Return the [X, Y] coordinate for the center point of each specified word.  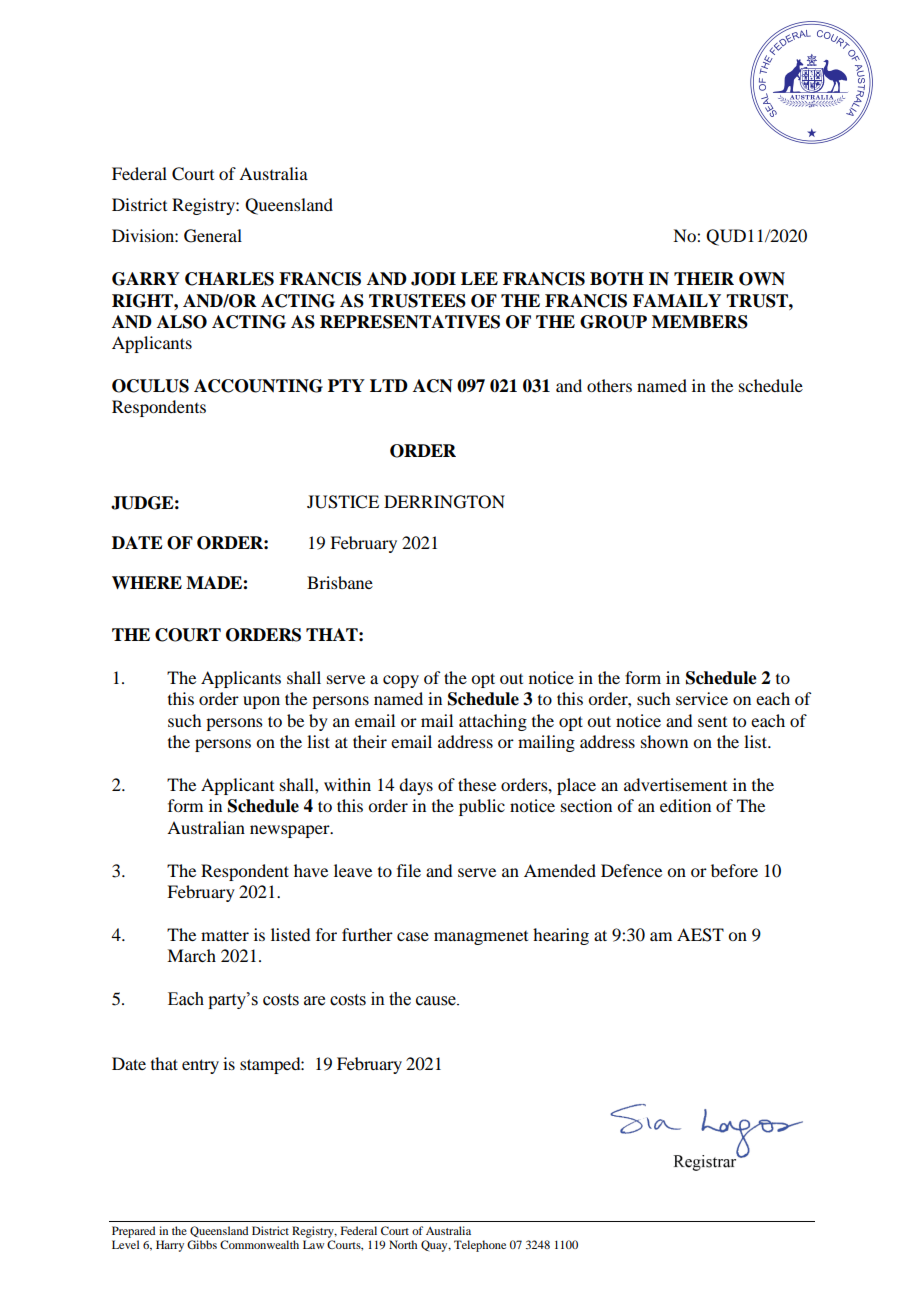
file [409, 870]
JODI [433, 279]
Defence [631, 870]
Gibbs [202, 1244]
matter [225, 935]
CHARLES [229, 279]
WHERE [147, 582]
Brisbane [340, 582]
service [702, 698]
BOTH [617, 279]
